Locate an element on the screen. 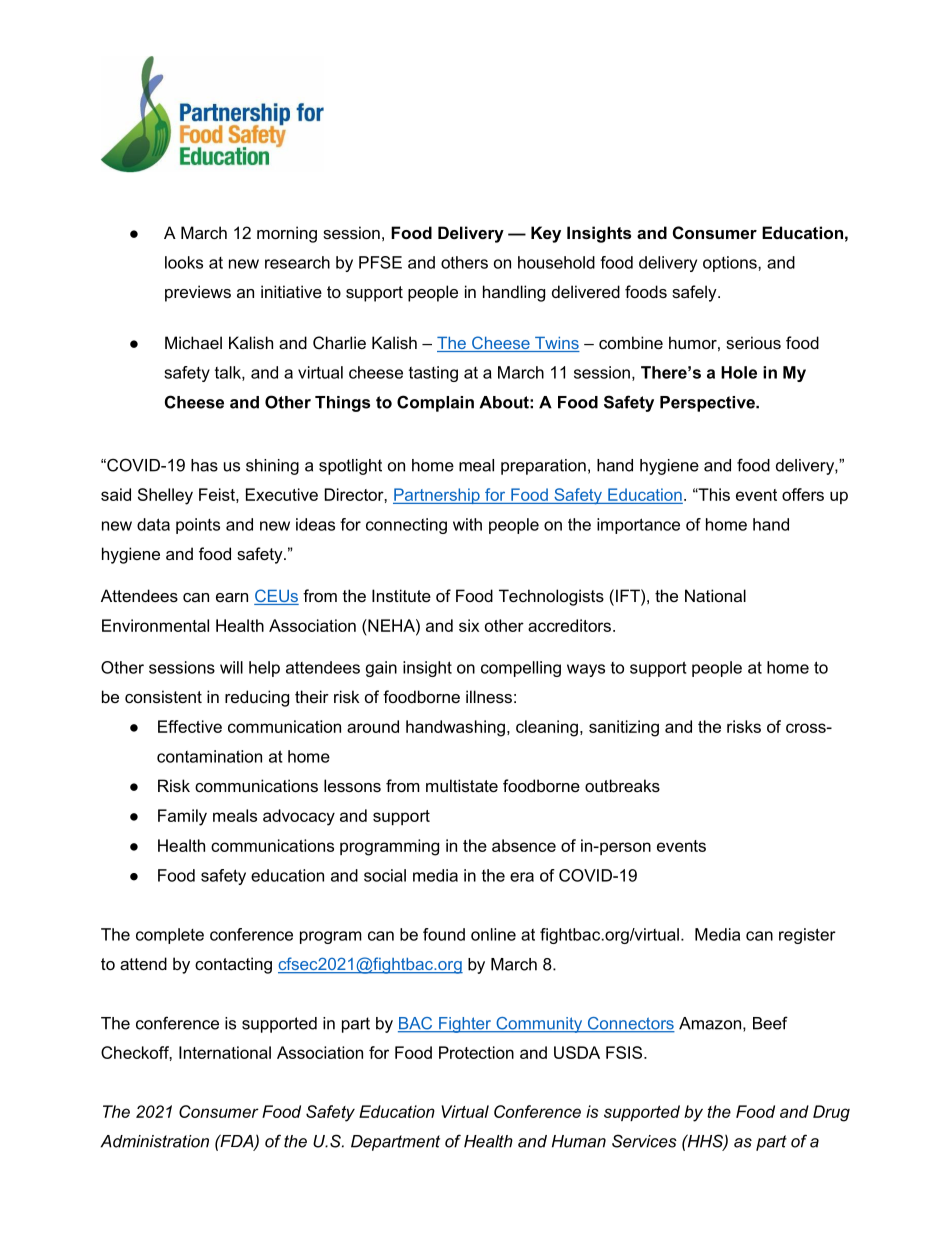  with is located at coordinates (467, 524).
